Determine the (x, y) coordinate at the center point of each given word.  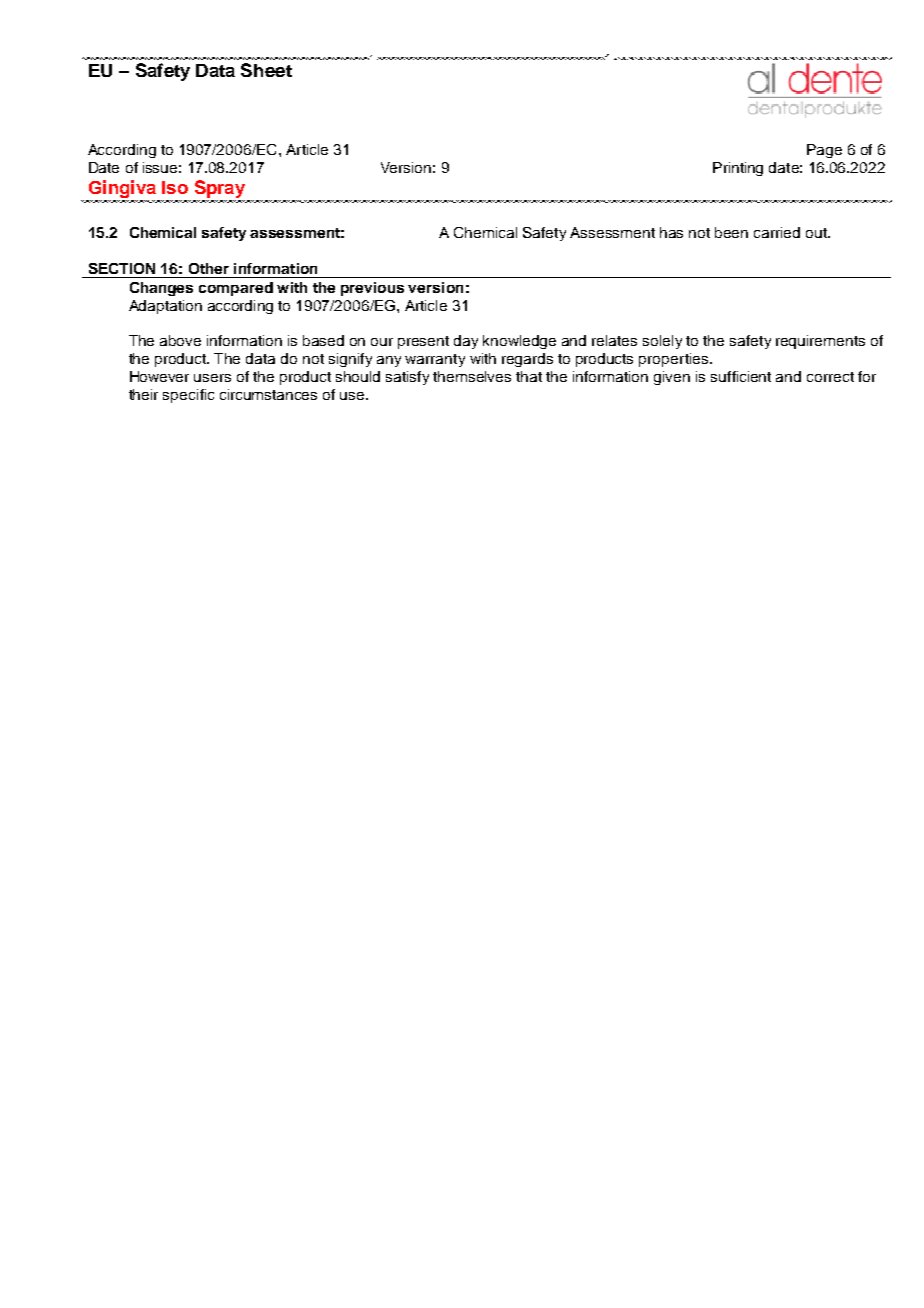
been (731, 232)
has (671, 232)
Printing (738, 169)
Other (209, 268)
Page (824, 151)
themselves (472, 376)
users (212, 378)
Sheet (266, 70)
